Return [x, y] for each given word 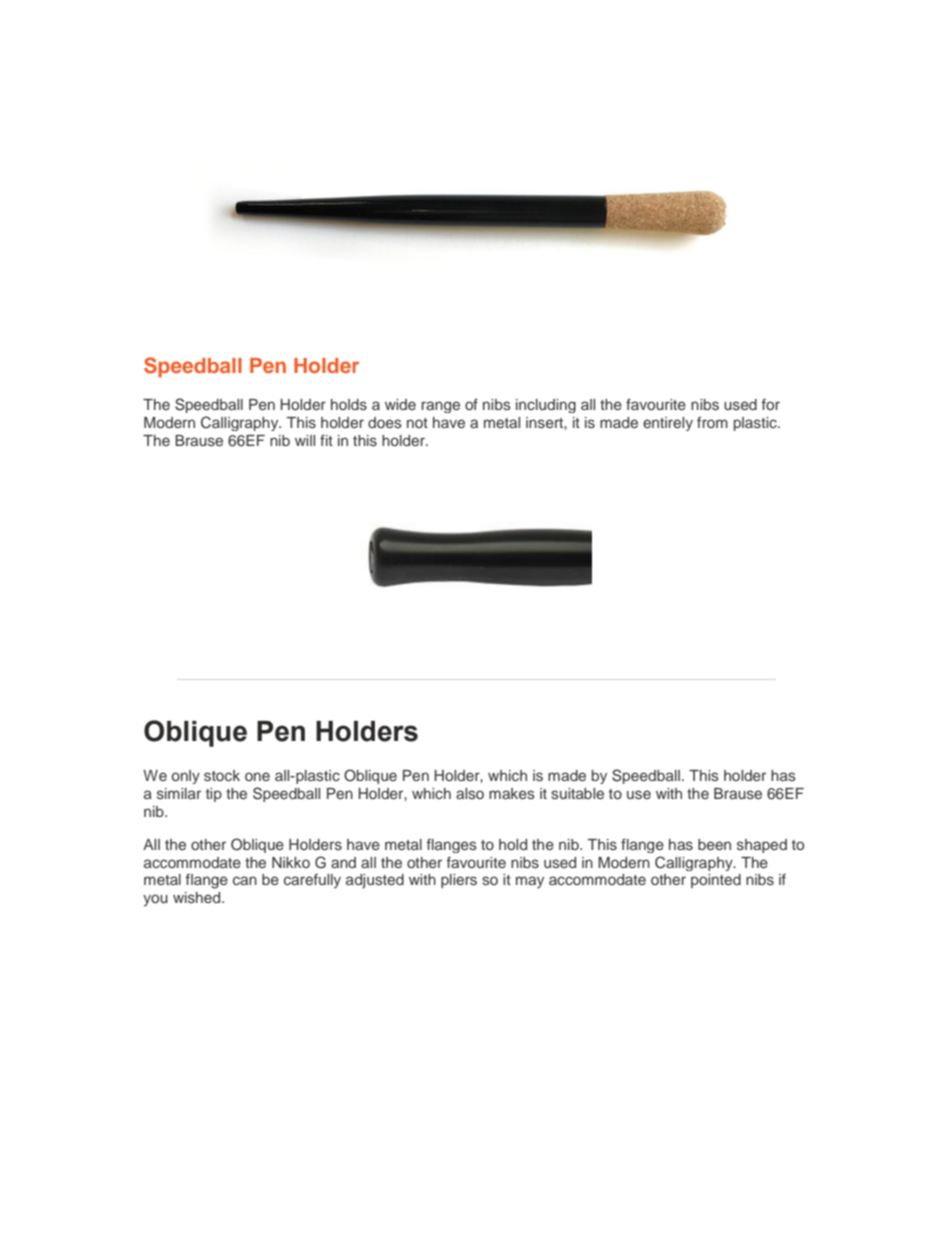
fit [326, 440]
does [385, 422]
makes [512, 793]
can [245, 880]
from [712, 422]
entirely [668, 424]
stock [222, 775]
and [343, 862]
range [440, 407]
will [305, 440]
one [257, 776]
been [714, 844]
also [470, 793]
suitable [577, 793]
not [417, 423]
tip [214, 795]
